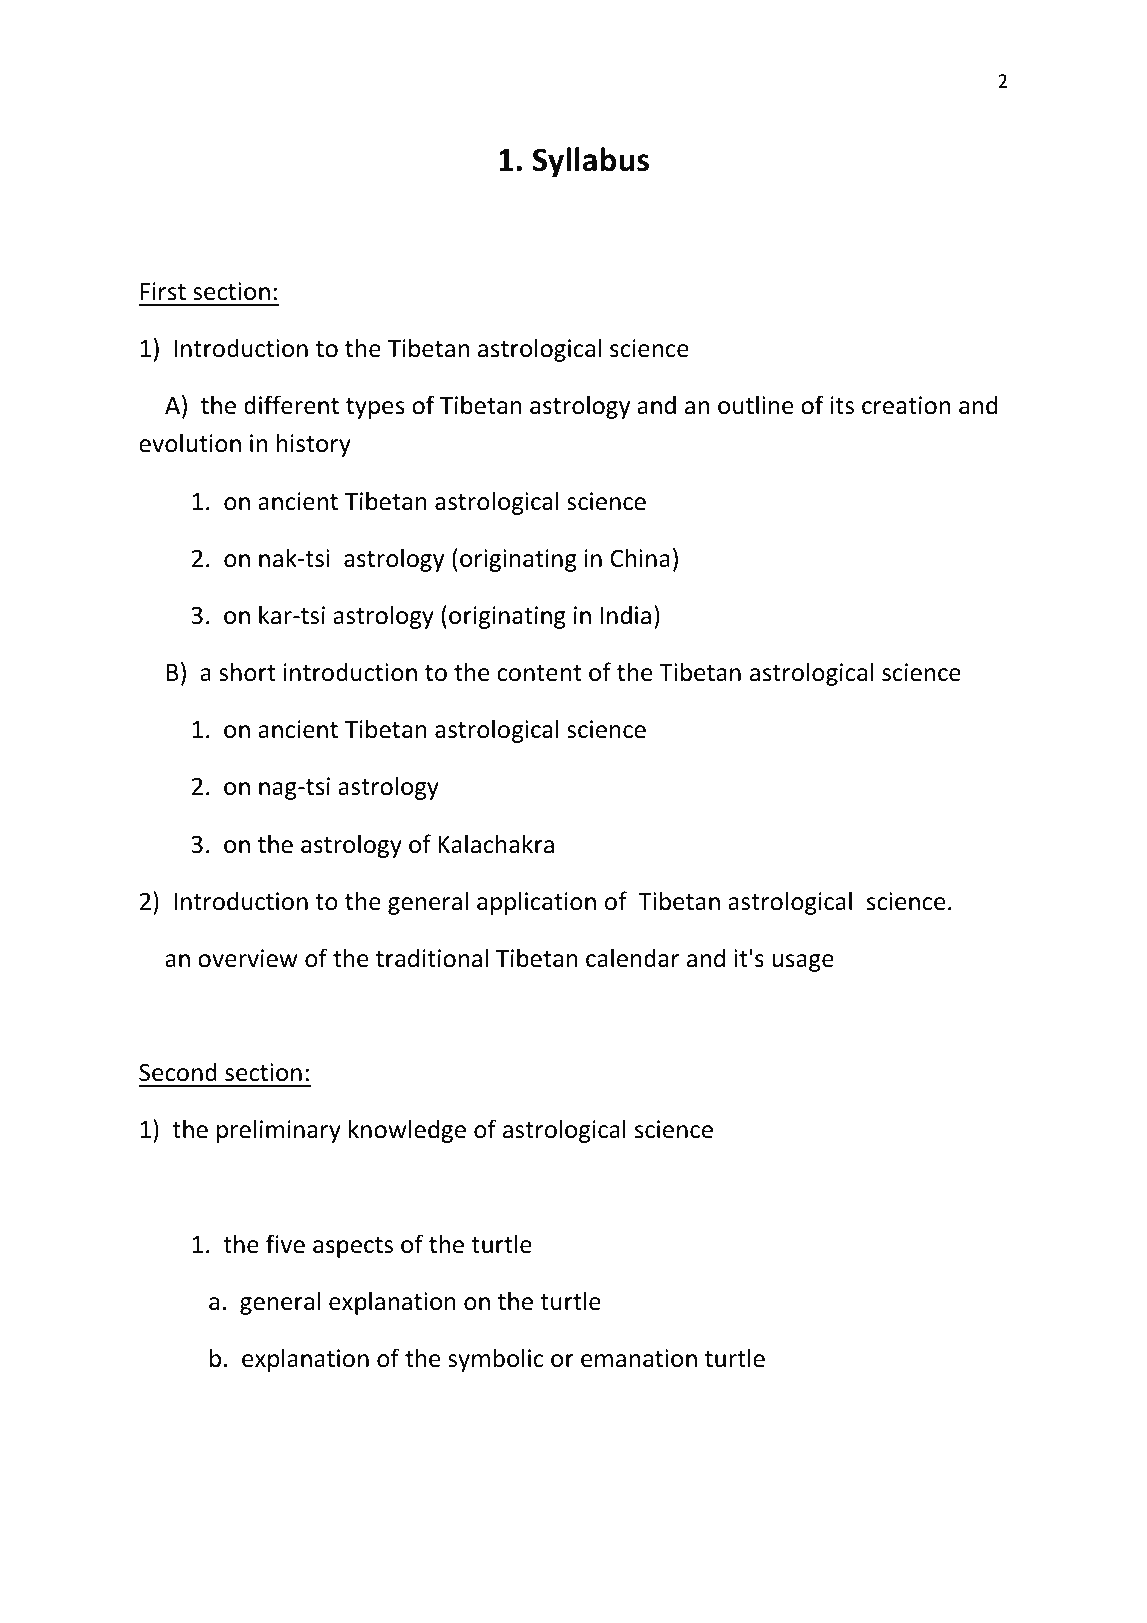  What do you see at coordinates (285, 1244) in the screenshot?
I see `five` at bounding box center [285, 1244].
